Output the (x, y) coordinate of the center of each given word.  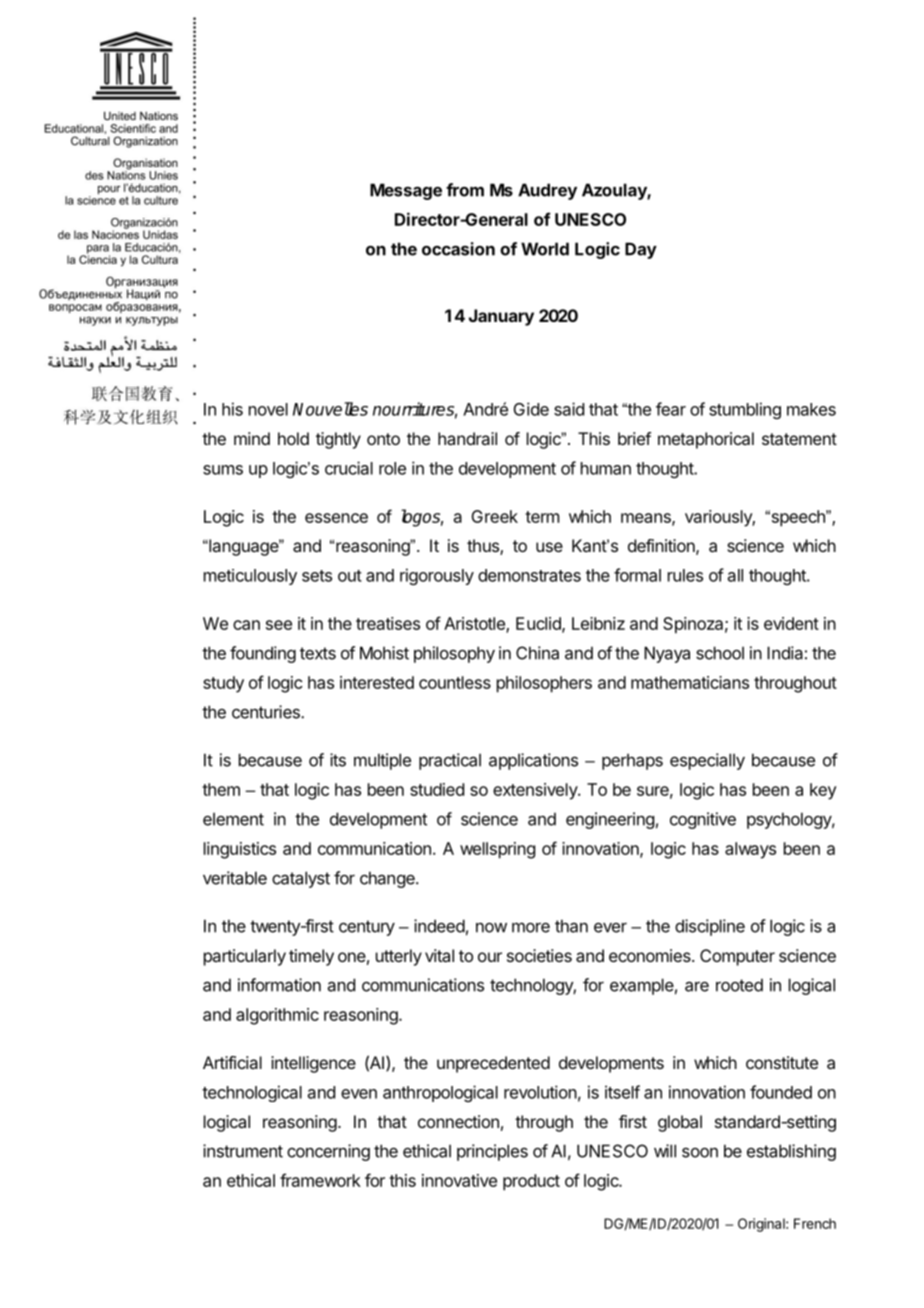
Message (406, 191)
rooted (739, 985)
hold (293, 438)
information (279, 985)
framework (320, 1180)
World (545, 249)
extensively (536, 791)
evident (791, 623)
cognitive (703, 820)
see (279, 625)
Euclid (539, 624)
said (569, 409)
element (233, 819)
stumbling (745, 410)
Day (641, 250)
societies (539, 955)
